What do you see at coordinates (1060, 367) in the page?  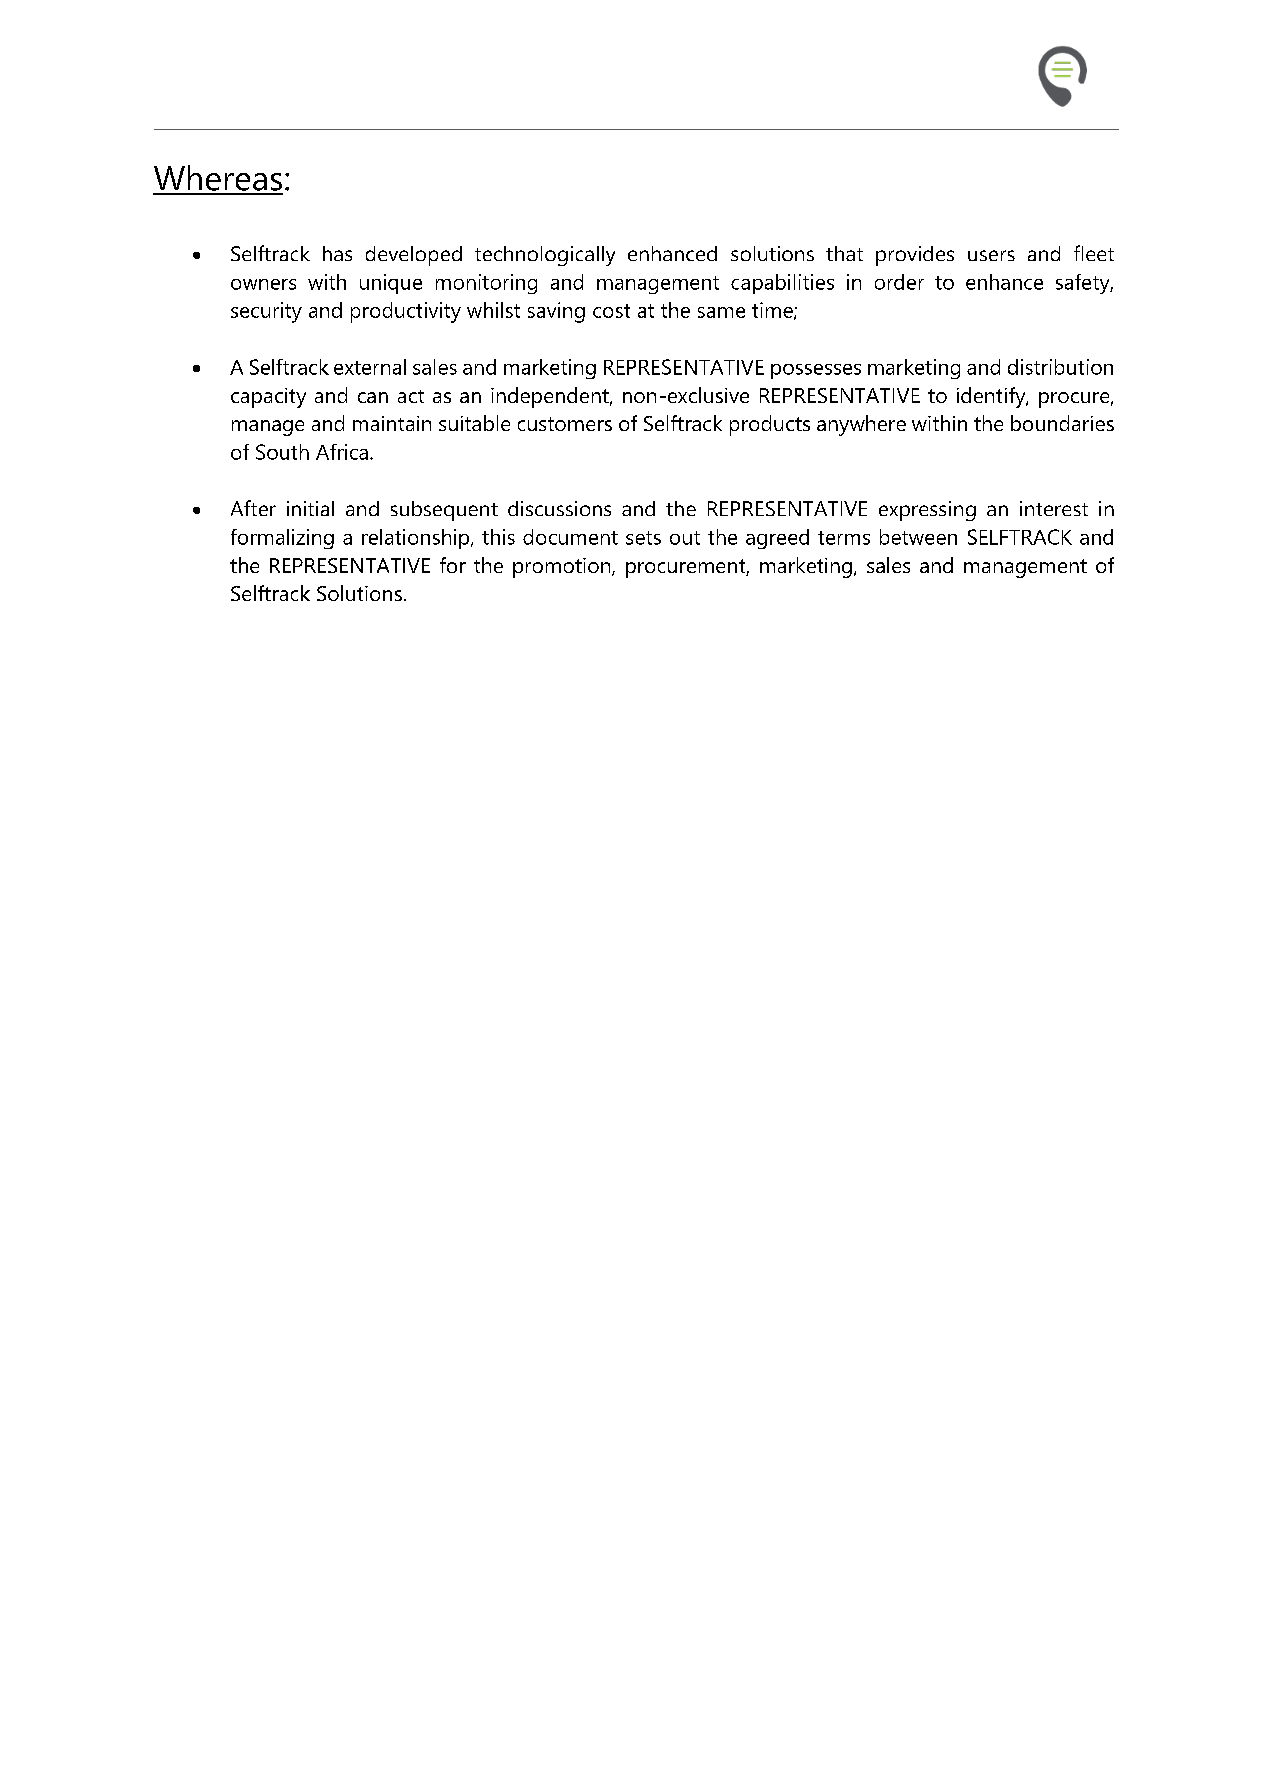 I see `distribution` at bounding box center [1060, 367].
